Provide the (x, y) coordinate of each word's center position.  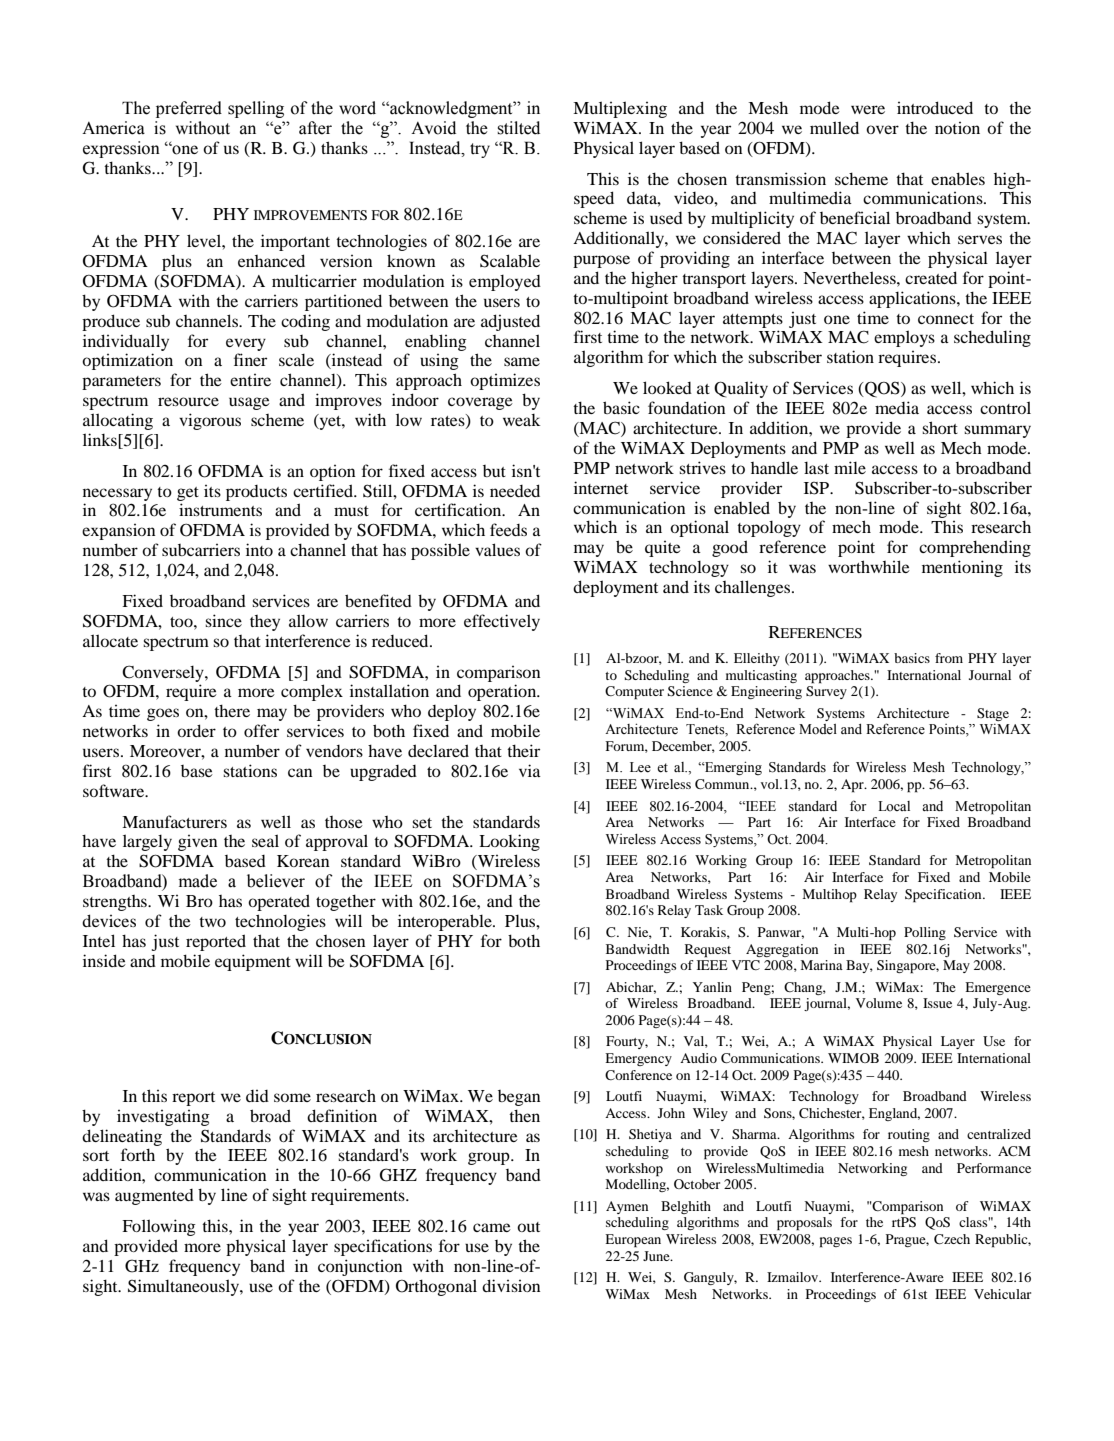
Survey (826, 692)
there (232, 710)
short (940, 427)
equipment (253, 962)
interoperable (446, 922)
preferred (189, 109)
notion (957, 128)
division (511, 1285)
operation (503, 692)
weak (521, 420)
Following (159, 1227)
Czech (952, 1239)
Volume (879, 1003)
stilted (518, 128)
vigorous (210, 421)
